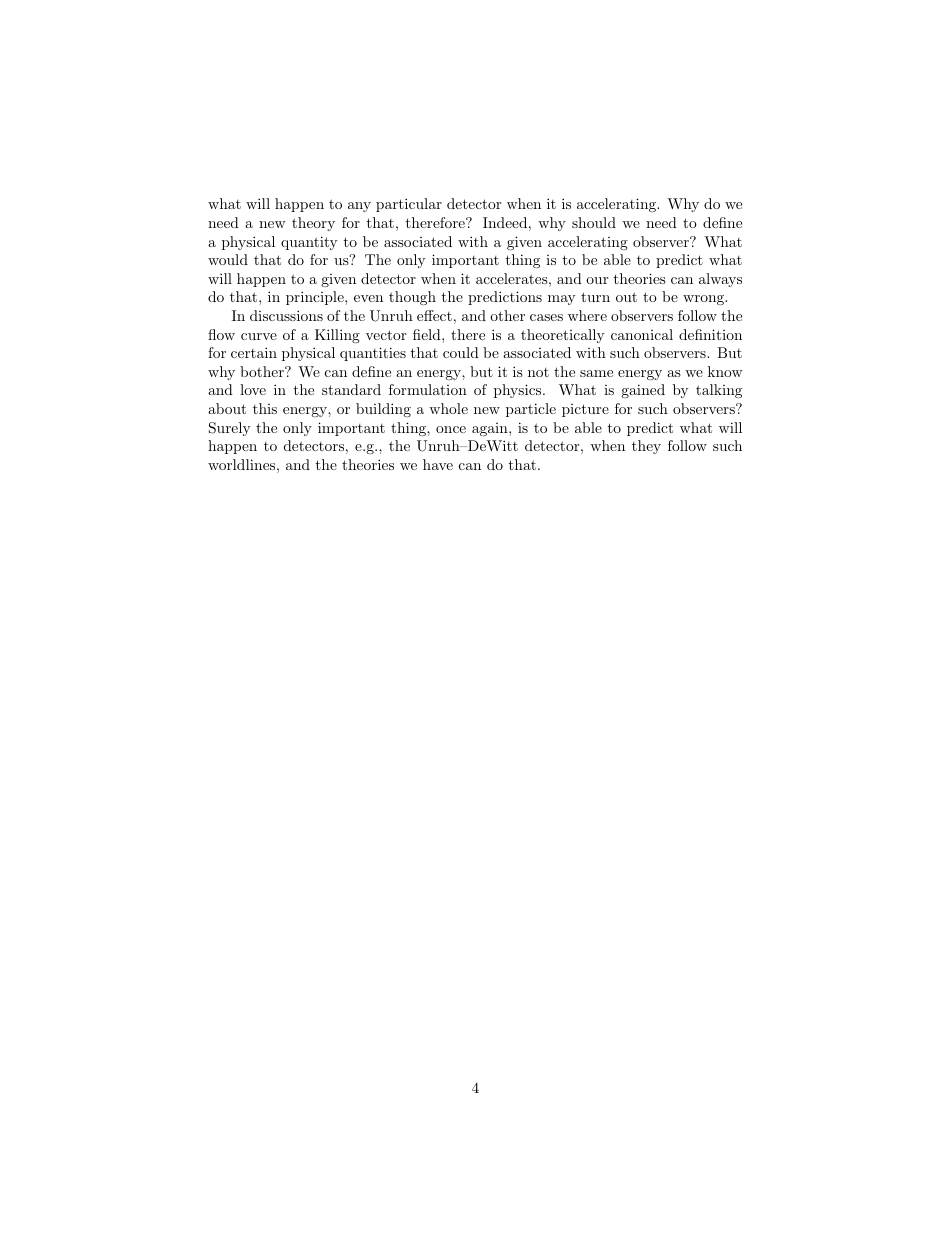 The height and width of the screenshot is (1233, 952). Describe the element at coordinates (253, 389) in the screenshot. I see `love` at that location.
